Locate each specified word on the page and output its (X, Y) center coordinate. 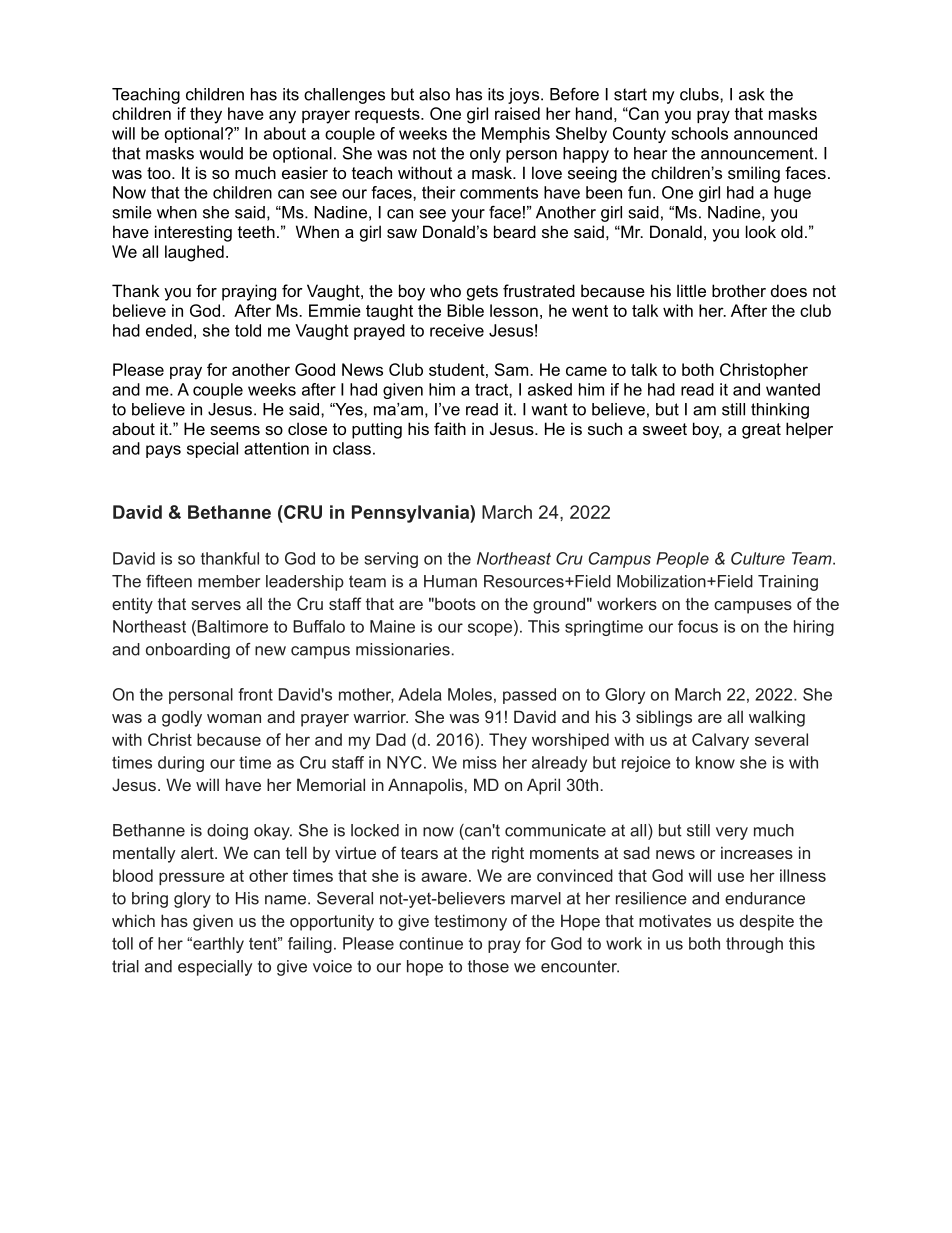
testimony (470, 922)
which (133, 920)
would (221, 153)
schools (699, 133)
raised (517, 113)
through (754, 945)
